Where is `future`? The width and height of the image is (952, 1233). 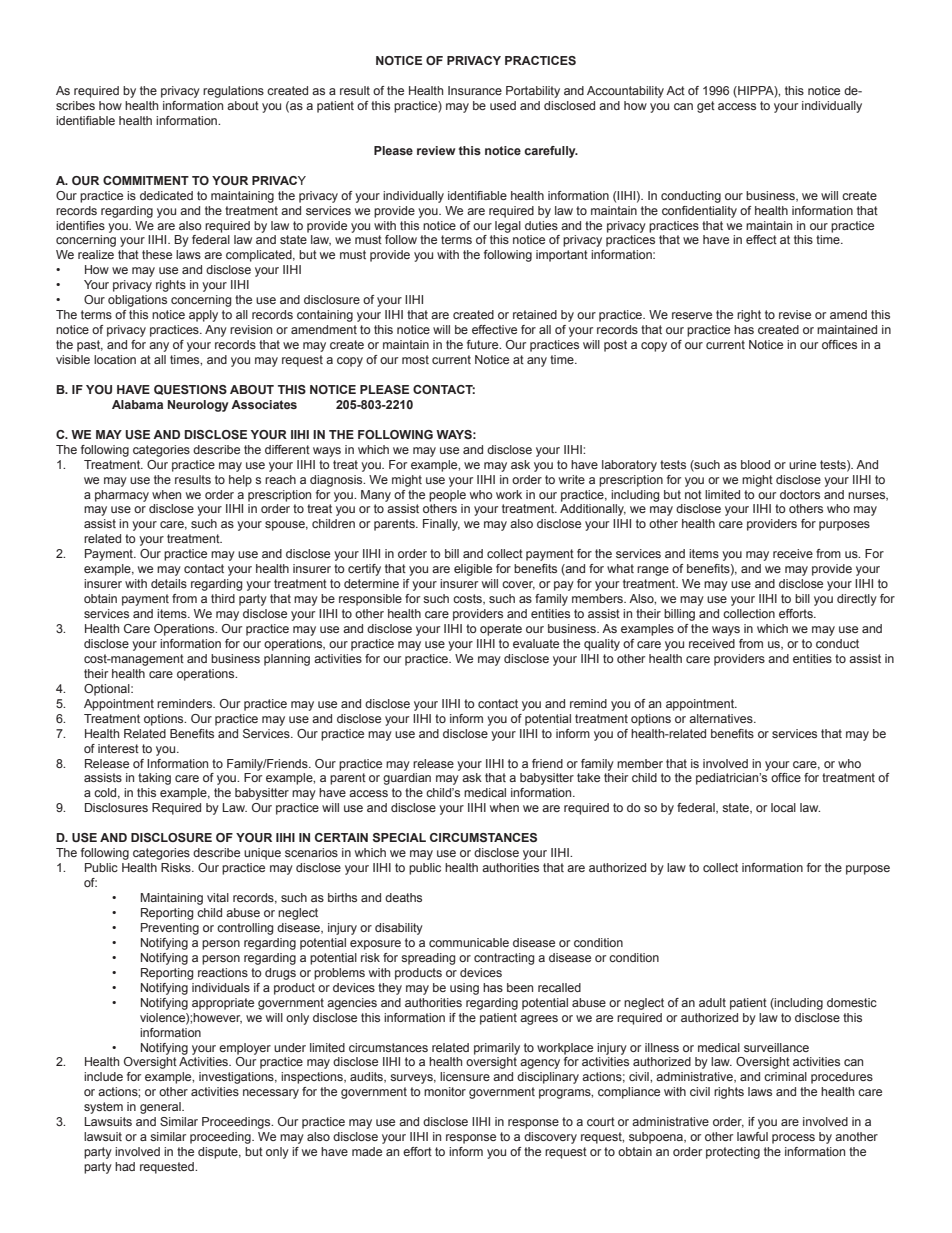 future is located at coordinates (484, 344).
